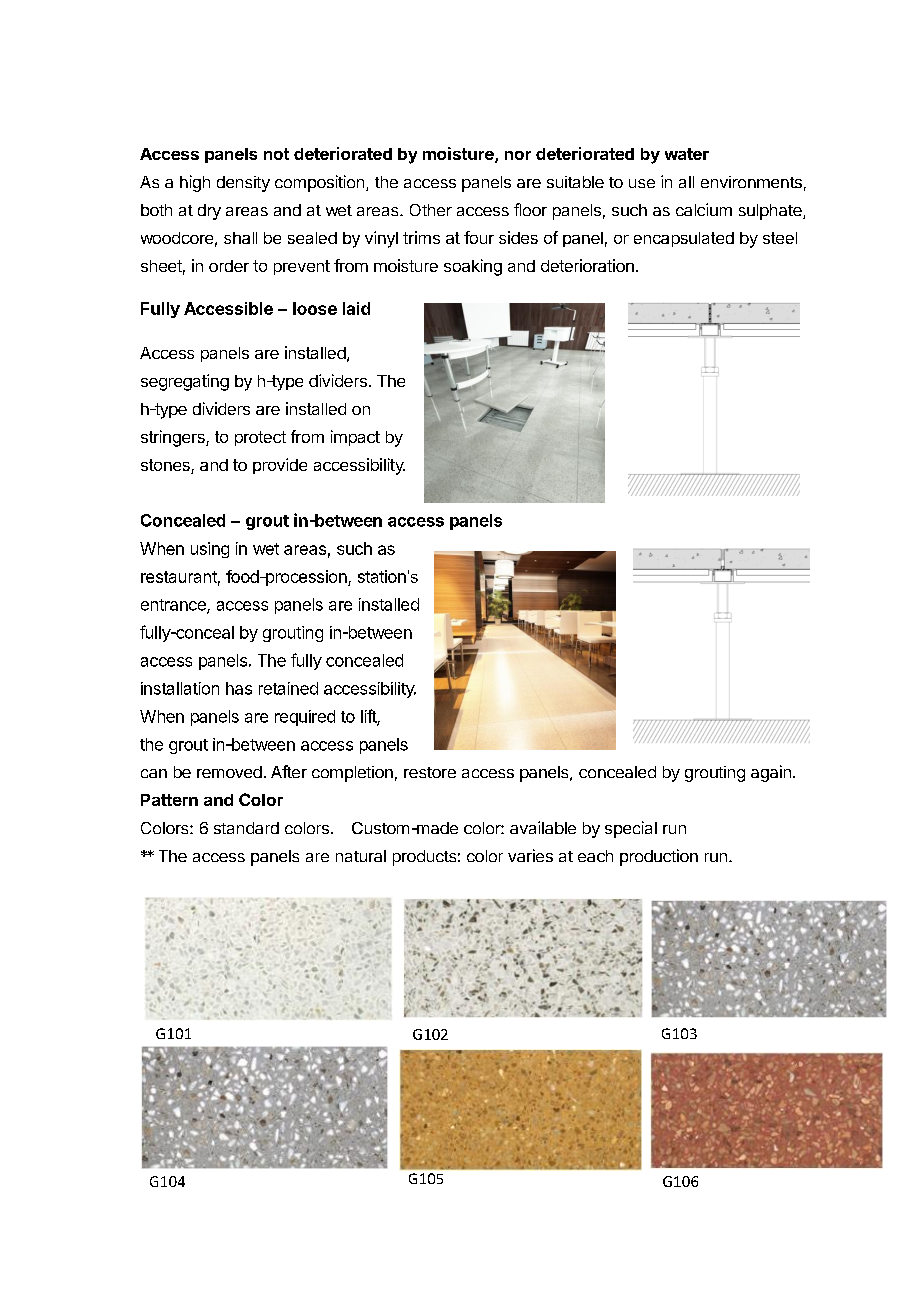 The image size is (924, 1307). What do you see at coordinates (369, 717) in the document?
I see `lift` at bounding box center [369, 717].
